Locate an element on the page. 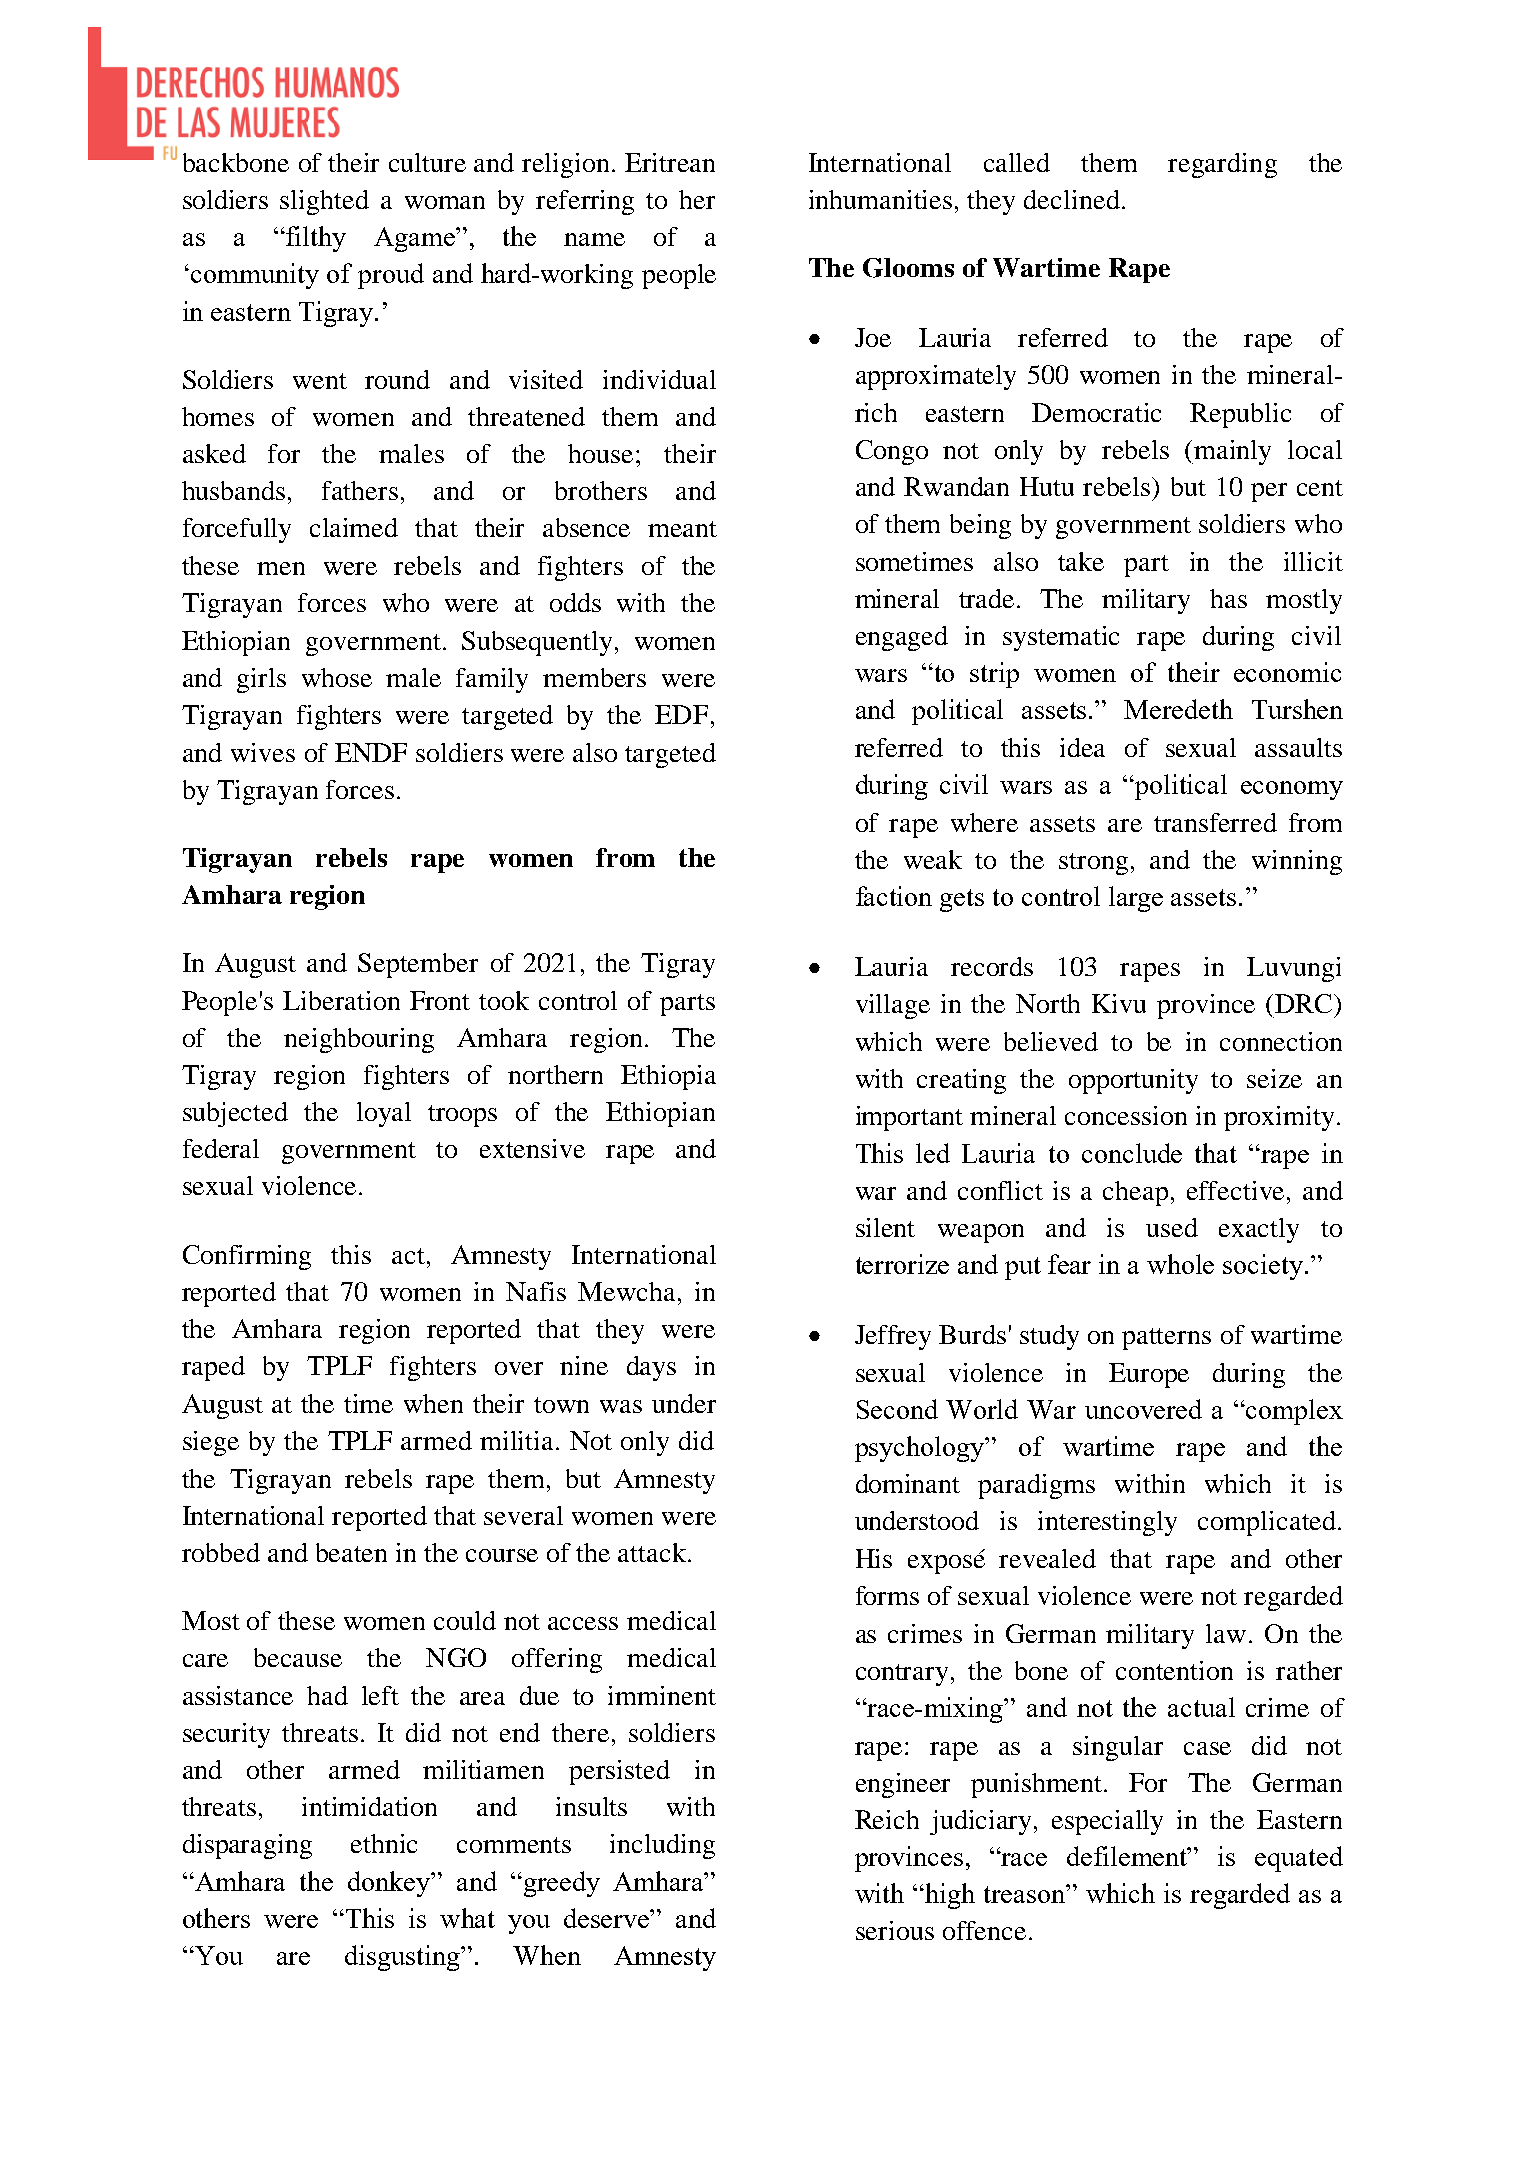 This document has height=2157, width=1524. slighted is located at coordinates (324, 202).
